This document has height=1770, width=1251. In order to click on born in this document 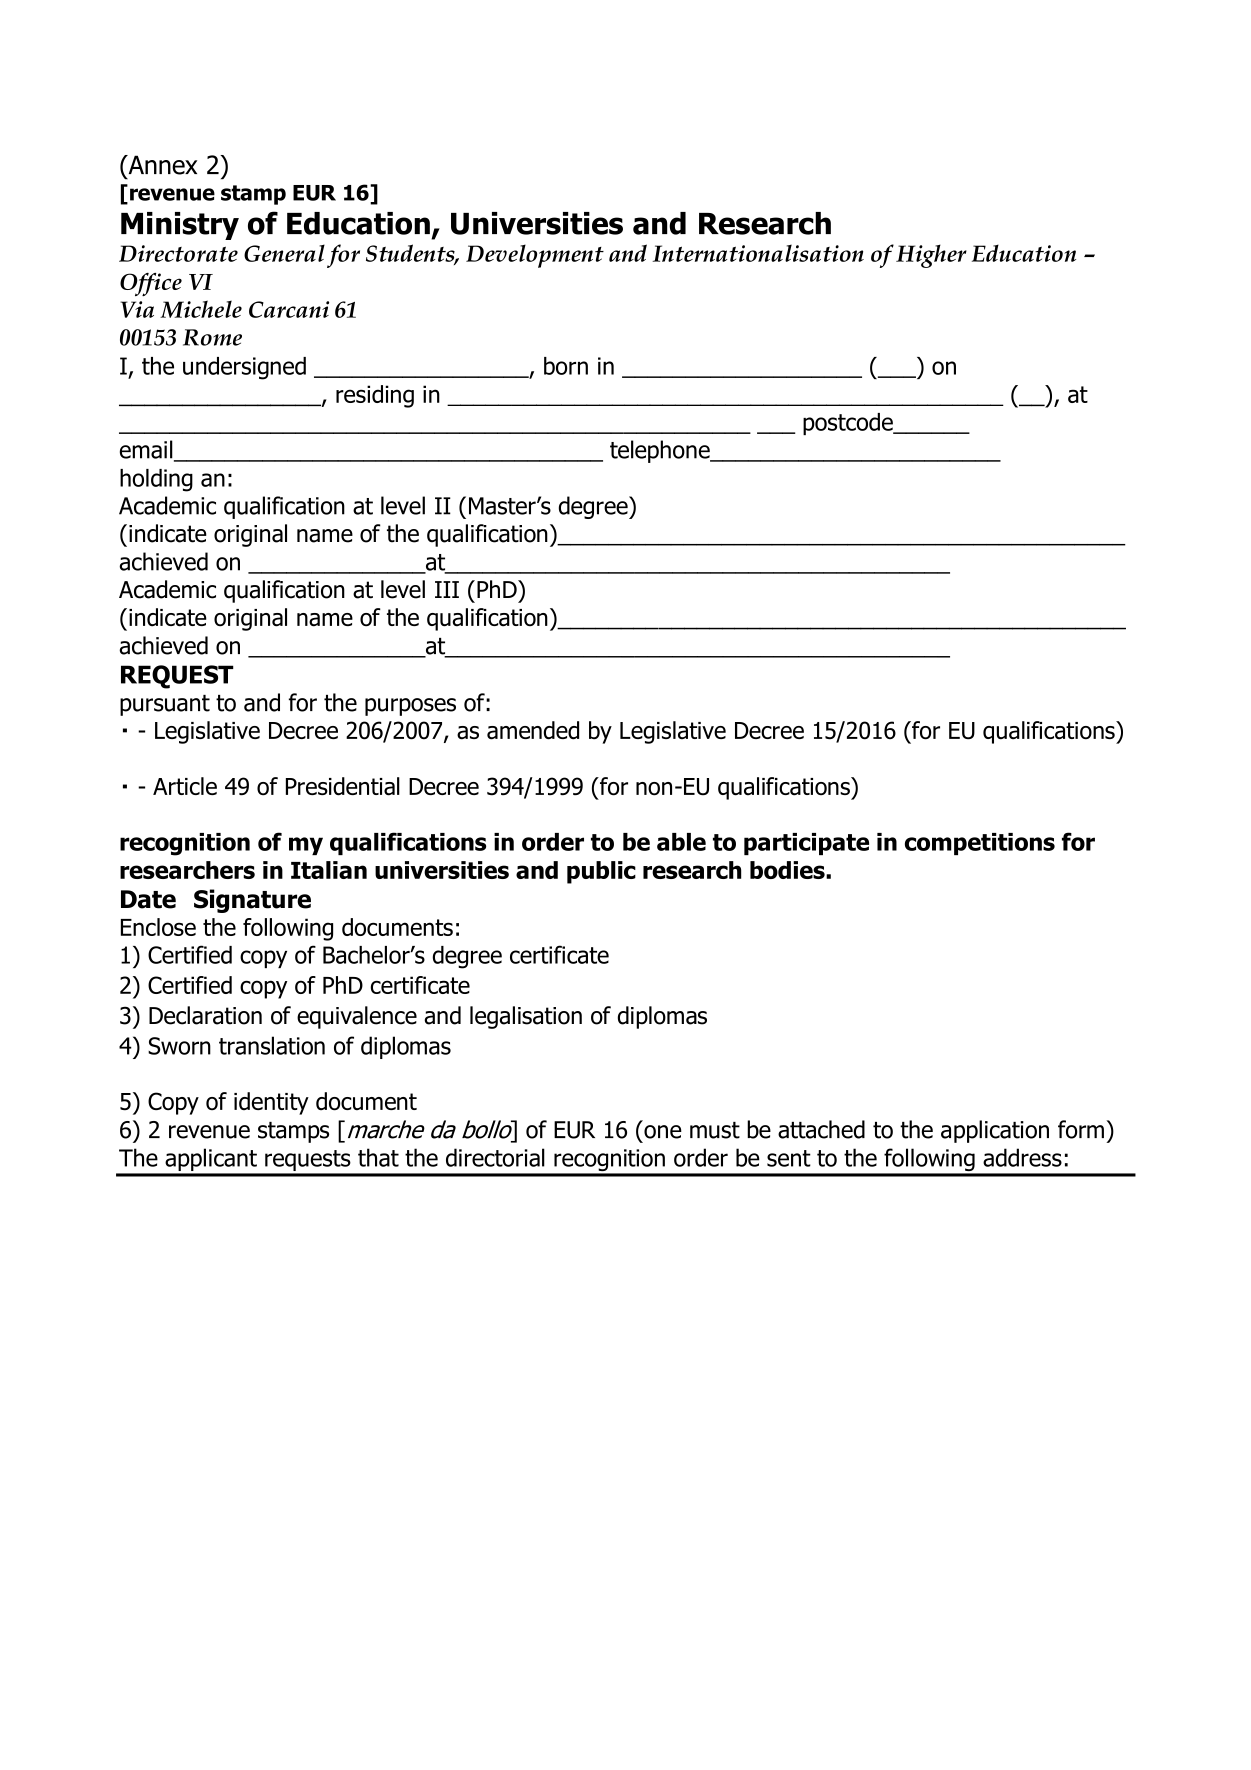, I will do `click(566, 366)`.
